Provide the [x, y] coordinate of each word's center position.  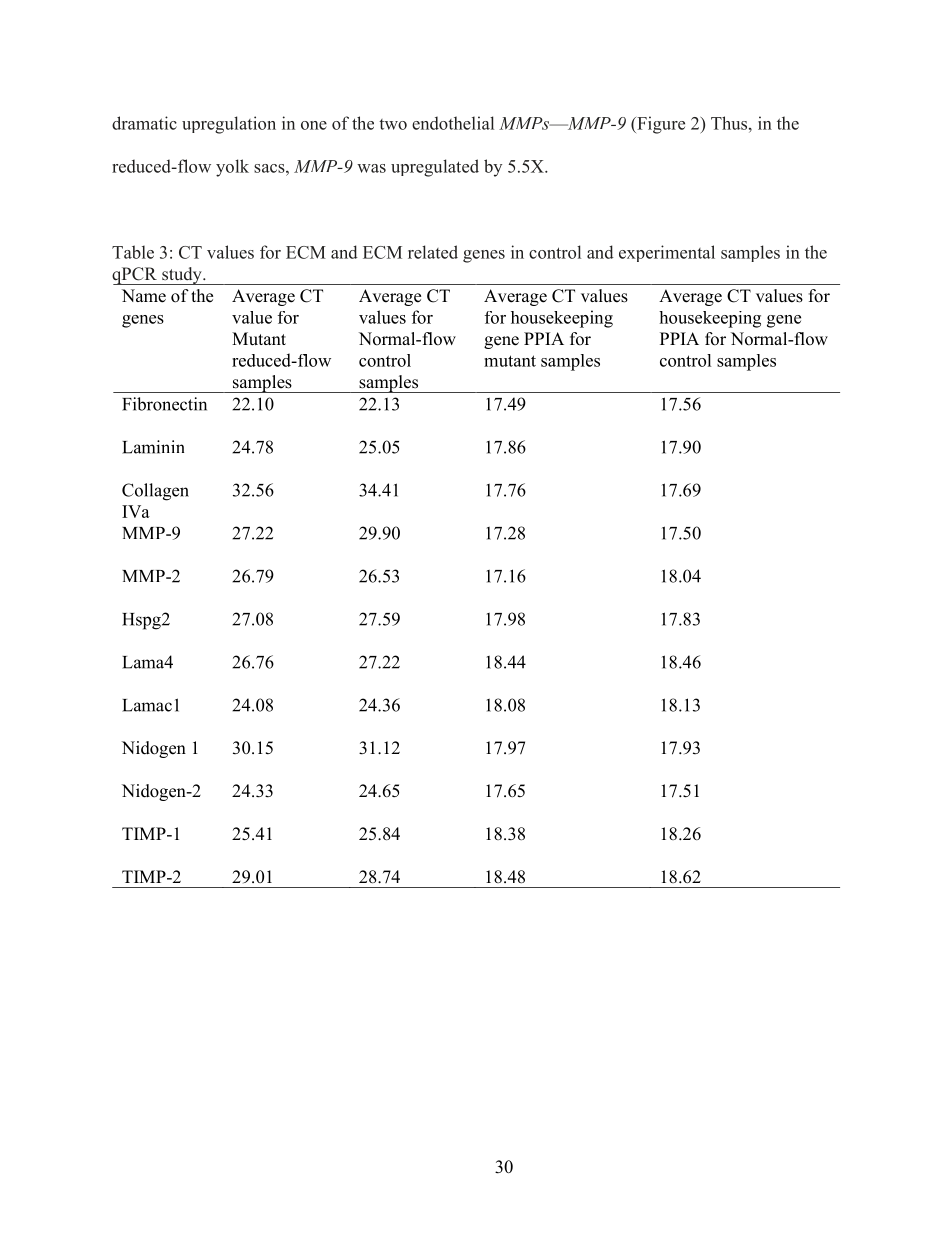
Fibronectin [164, 404]
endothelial [453, 123]
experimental [667, 253]
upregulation [229, 125]
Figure [660, 125]
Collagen [155, 492]
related [433, 252]
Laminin [153, 447]
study [182, 276]
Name [144, 296]
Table [133, 252]
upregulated [435, 168]
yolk [232, 168]
